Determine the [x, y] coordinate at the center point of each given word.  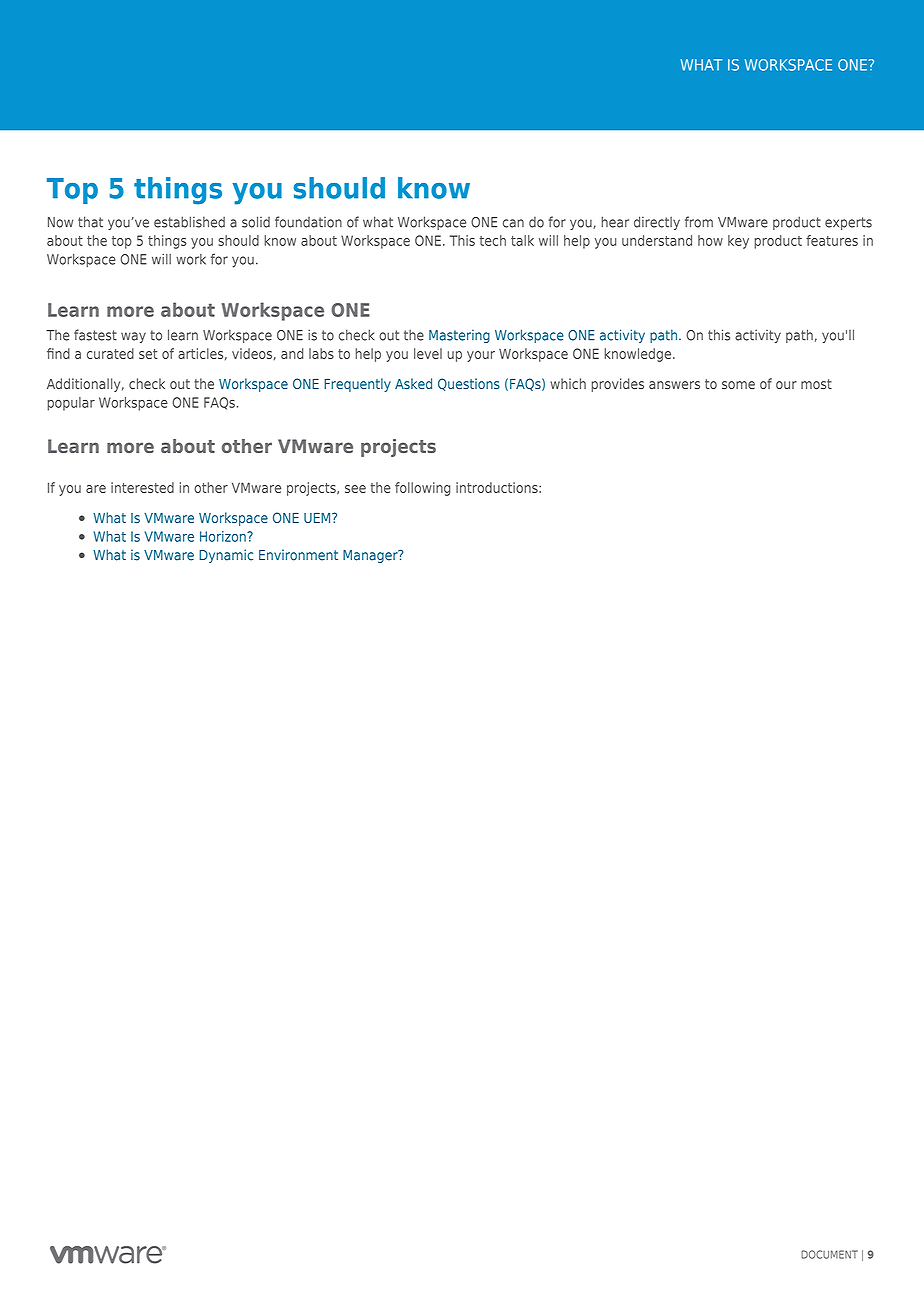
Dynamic [226, 556]
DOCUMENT [829, 1254]
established [189, 222]
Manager [371, 556]
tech [493, 240]
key [738, 242]
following [422, 489]
